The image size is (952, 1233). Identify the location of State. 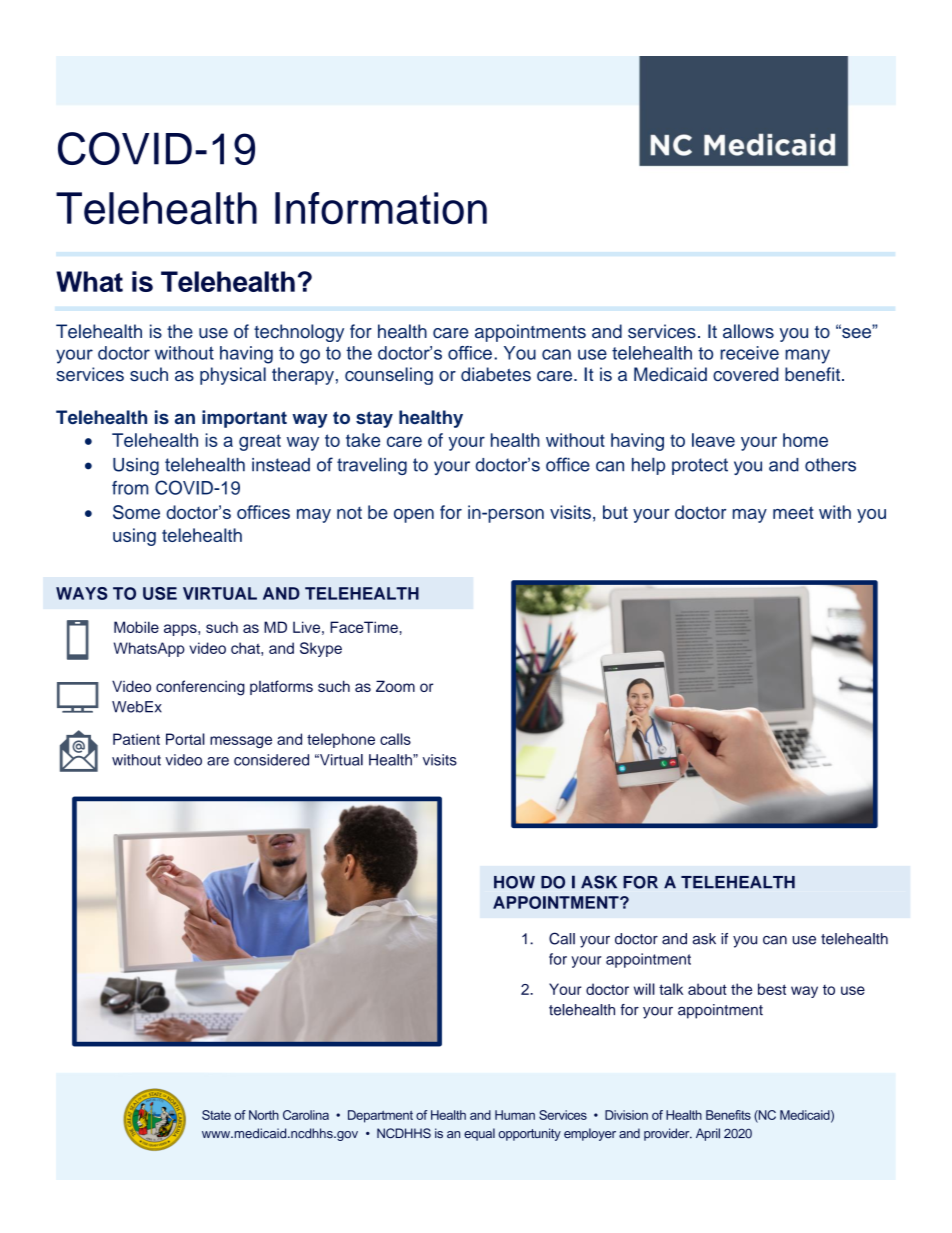
(216, 1115).
